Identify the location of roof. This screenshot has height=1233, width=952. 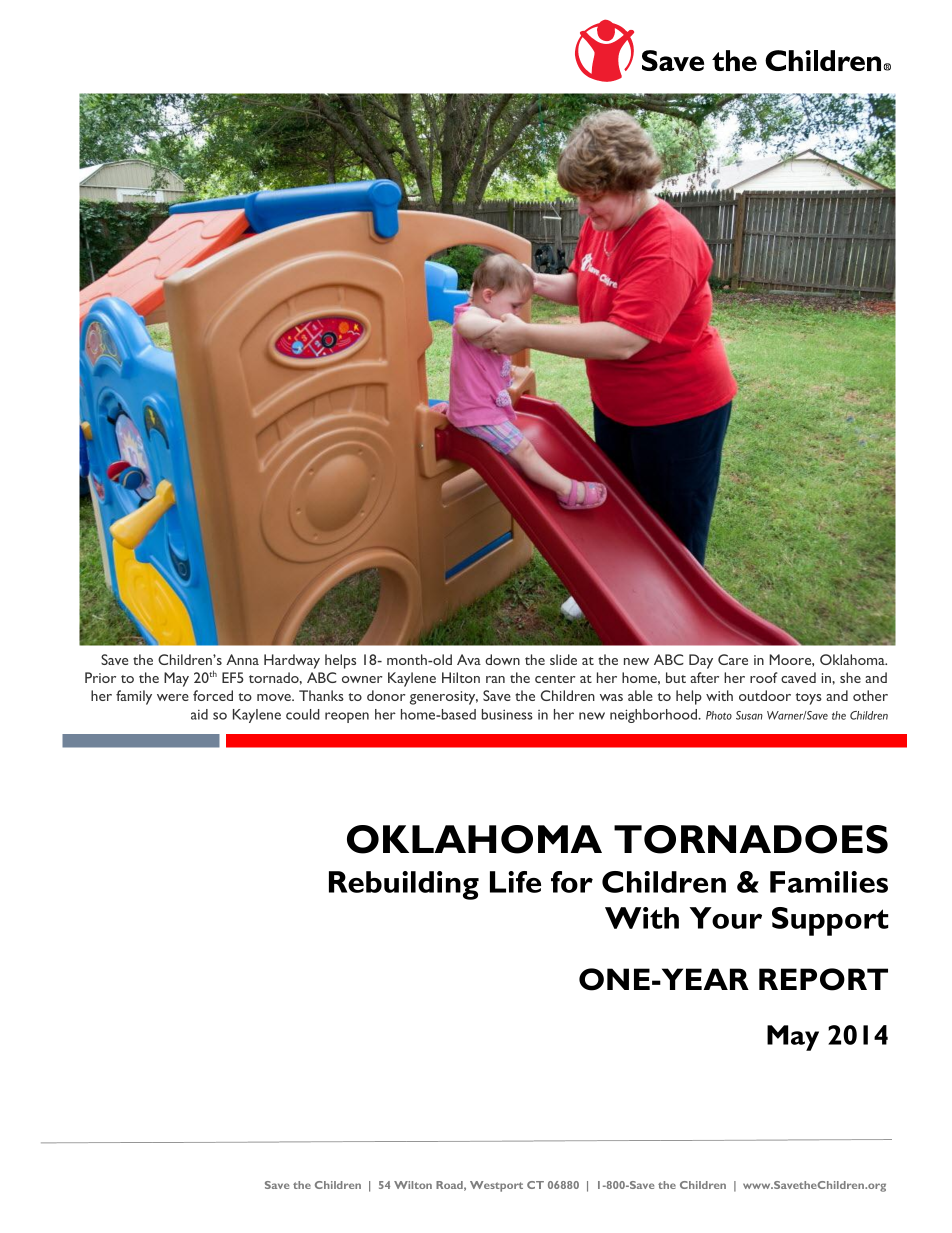
(764, 677).
